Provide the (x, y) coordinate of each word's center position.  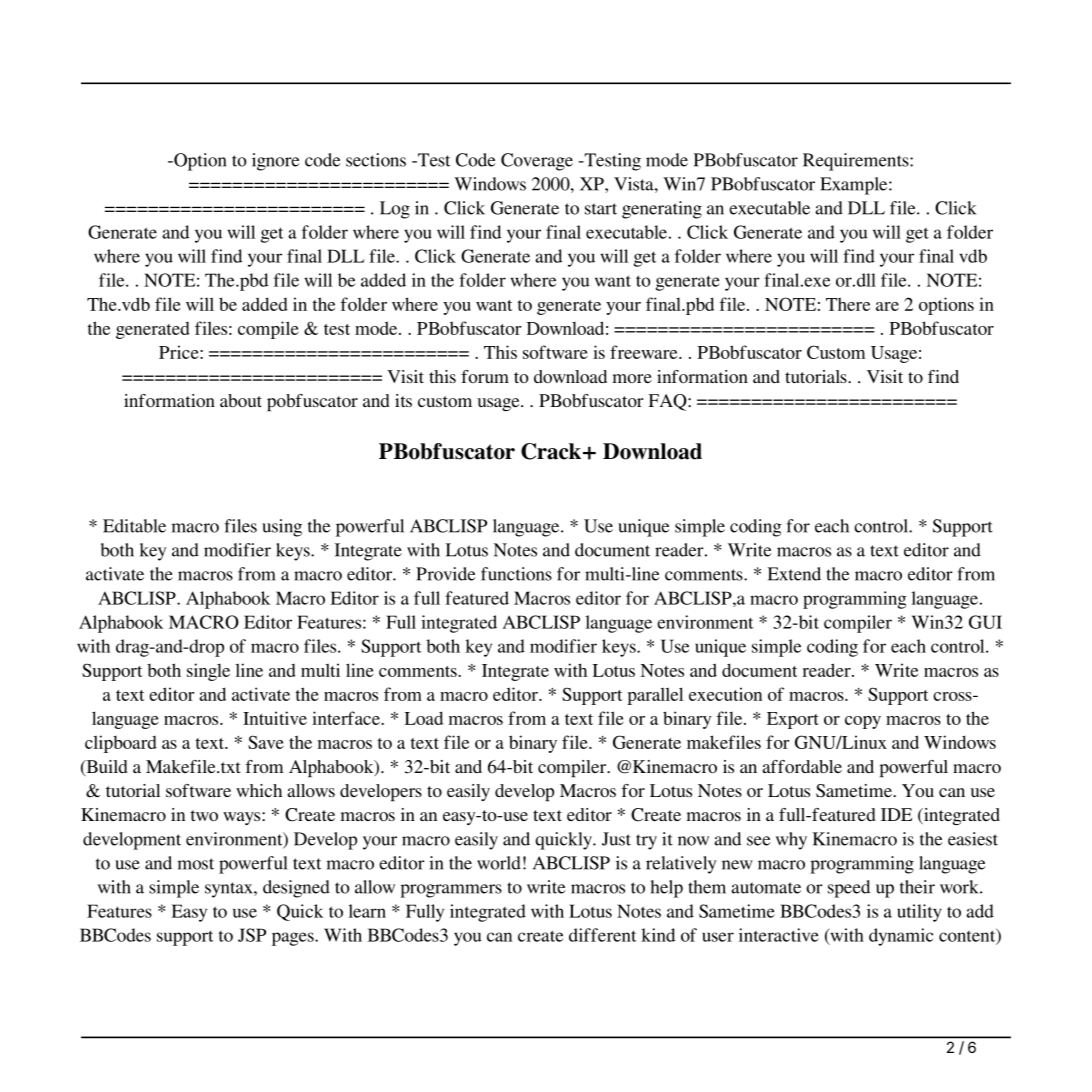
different (602, 935)
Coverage (537, 162)
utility (919, 913)
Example (855, 186)
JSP (252, 935)
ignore (276, 162)
